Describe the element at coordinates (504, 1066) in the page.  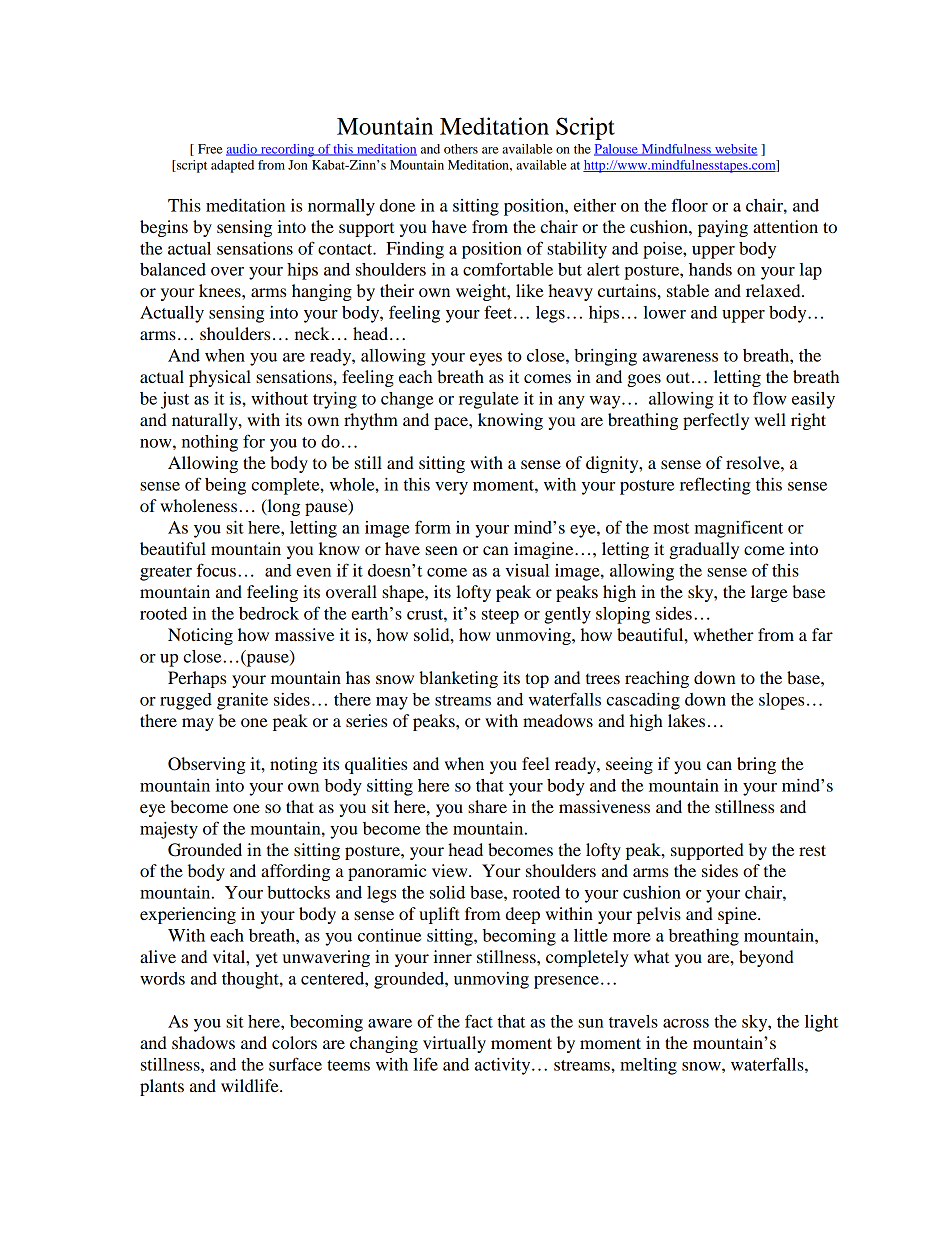
I see `activity` at that location.
